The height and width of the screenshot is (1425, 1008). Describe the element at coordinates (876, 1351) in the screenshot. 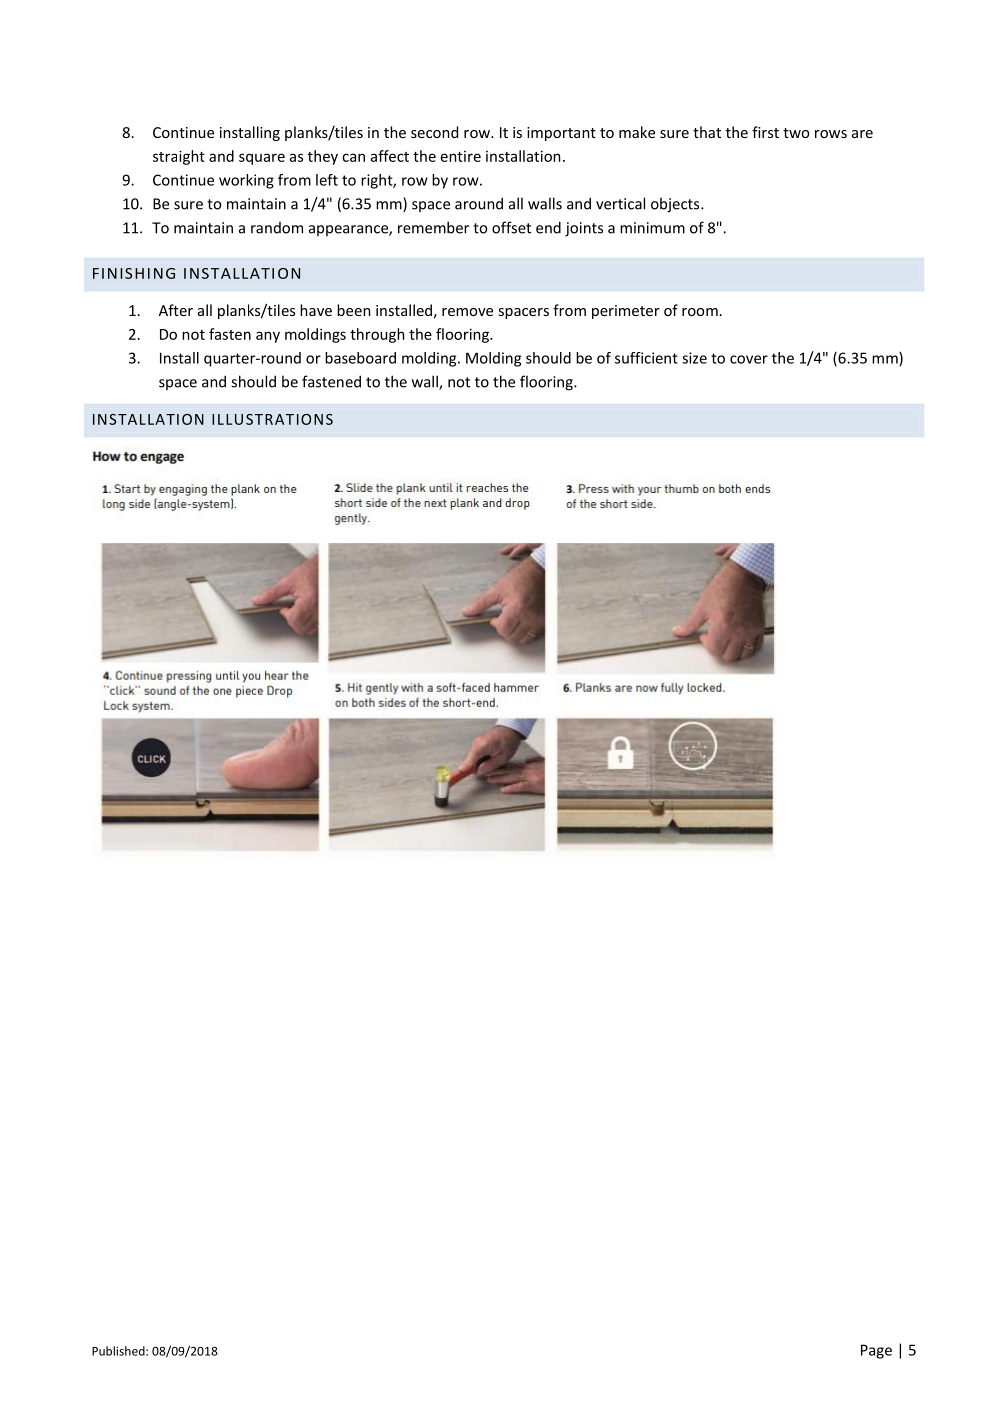

I see `Page` at that location.
